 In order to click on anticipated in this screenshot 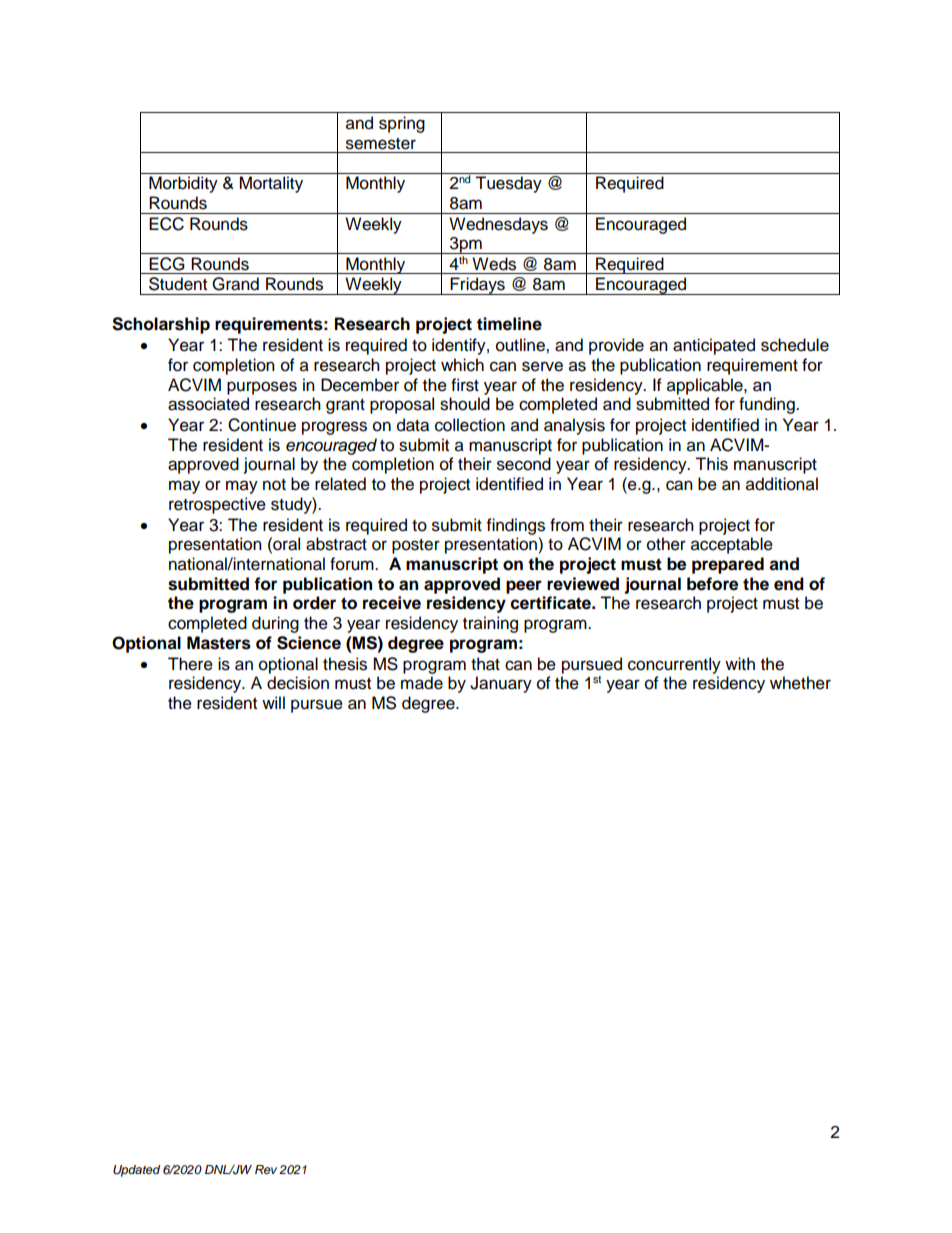, I will do `click(714, 346)`.
